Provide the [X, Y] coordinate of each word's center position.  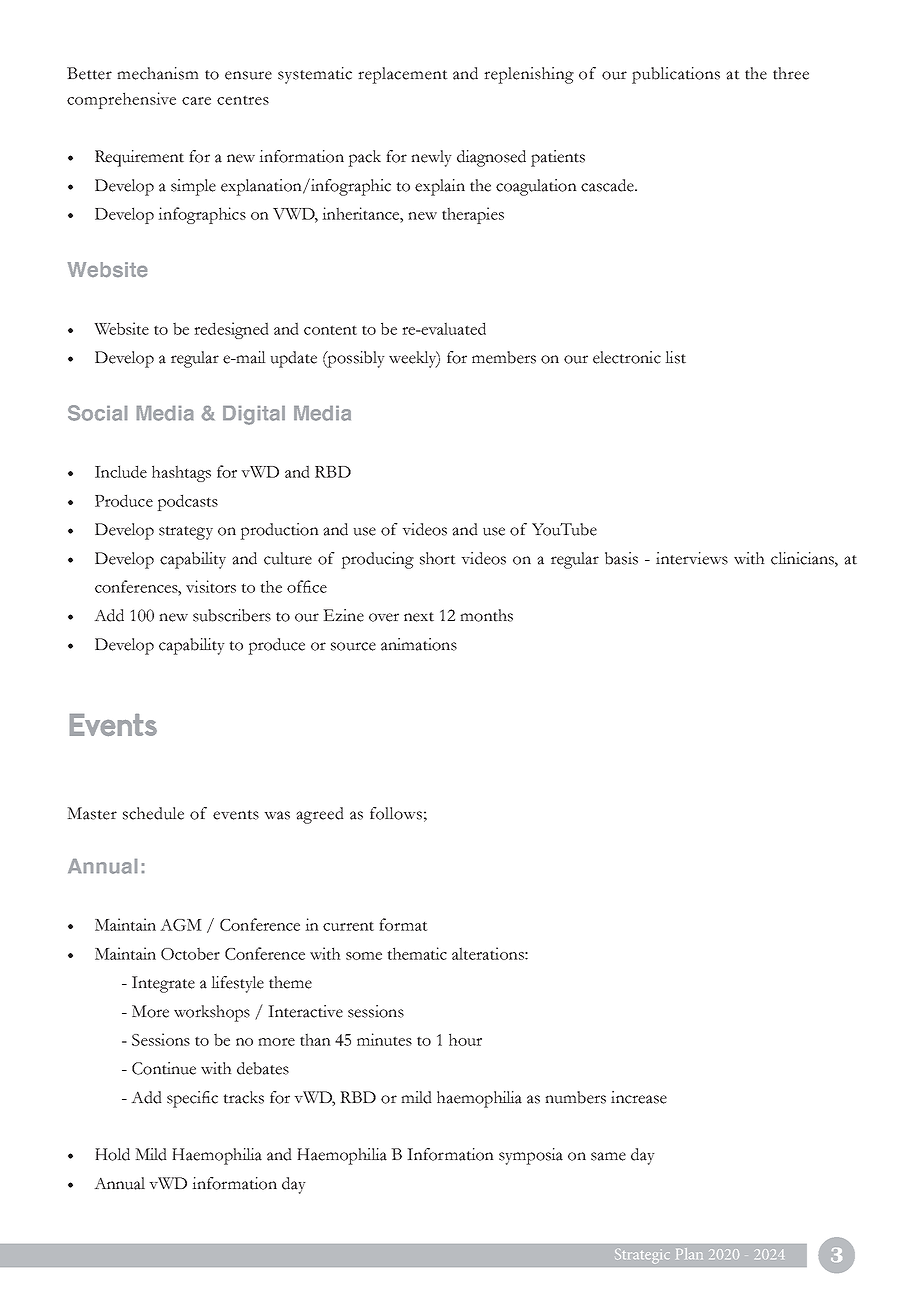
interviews [692, 558]
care [196, 101]
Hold [112, 1154]
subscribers [232, 615]
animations [419, 644]
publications [676, 75]
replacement [403, 75]
